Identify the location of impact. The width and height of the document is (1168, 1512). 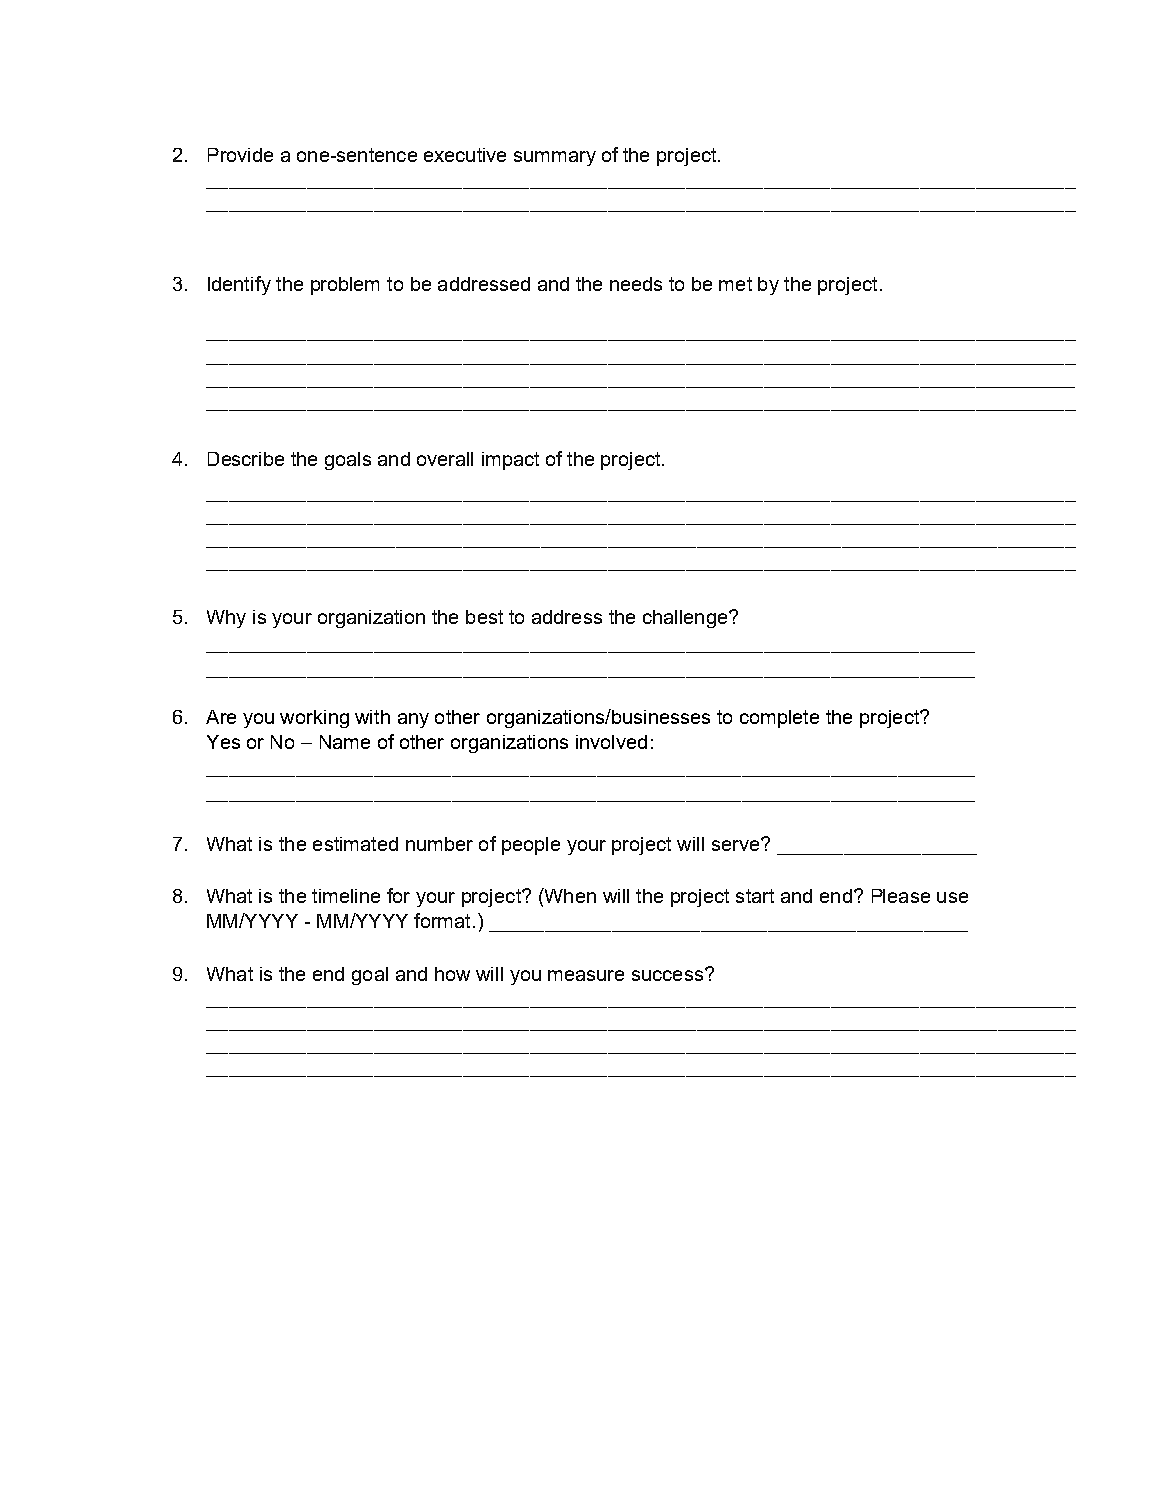
(510, 461).
